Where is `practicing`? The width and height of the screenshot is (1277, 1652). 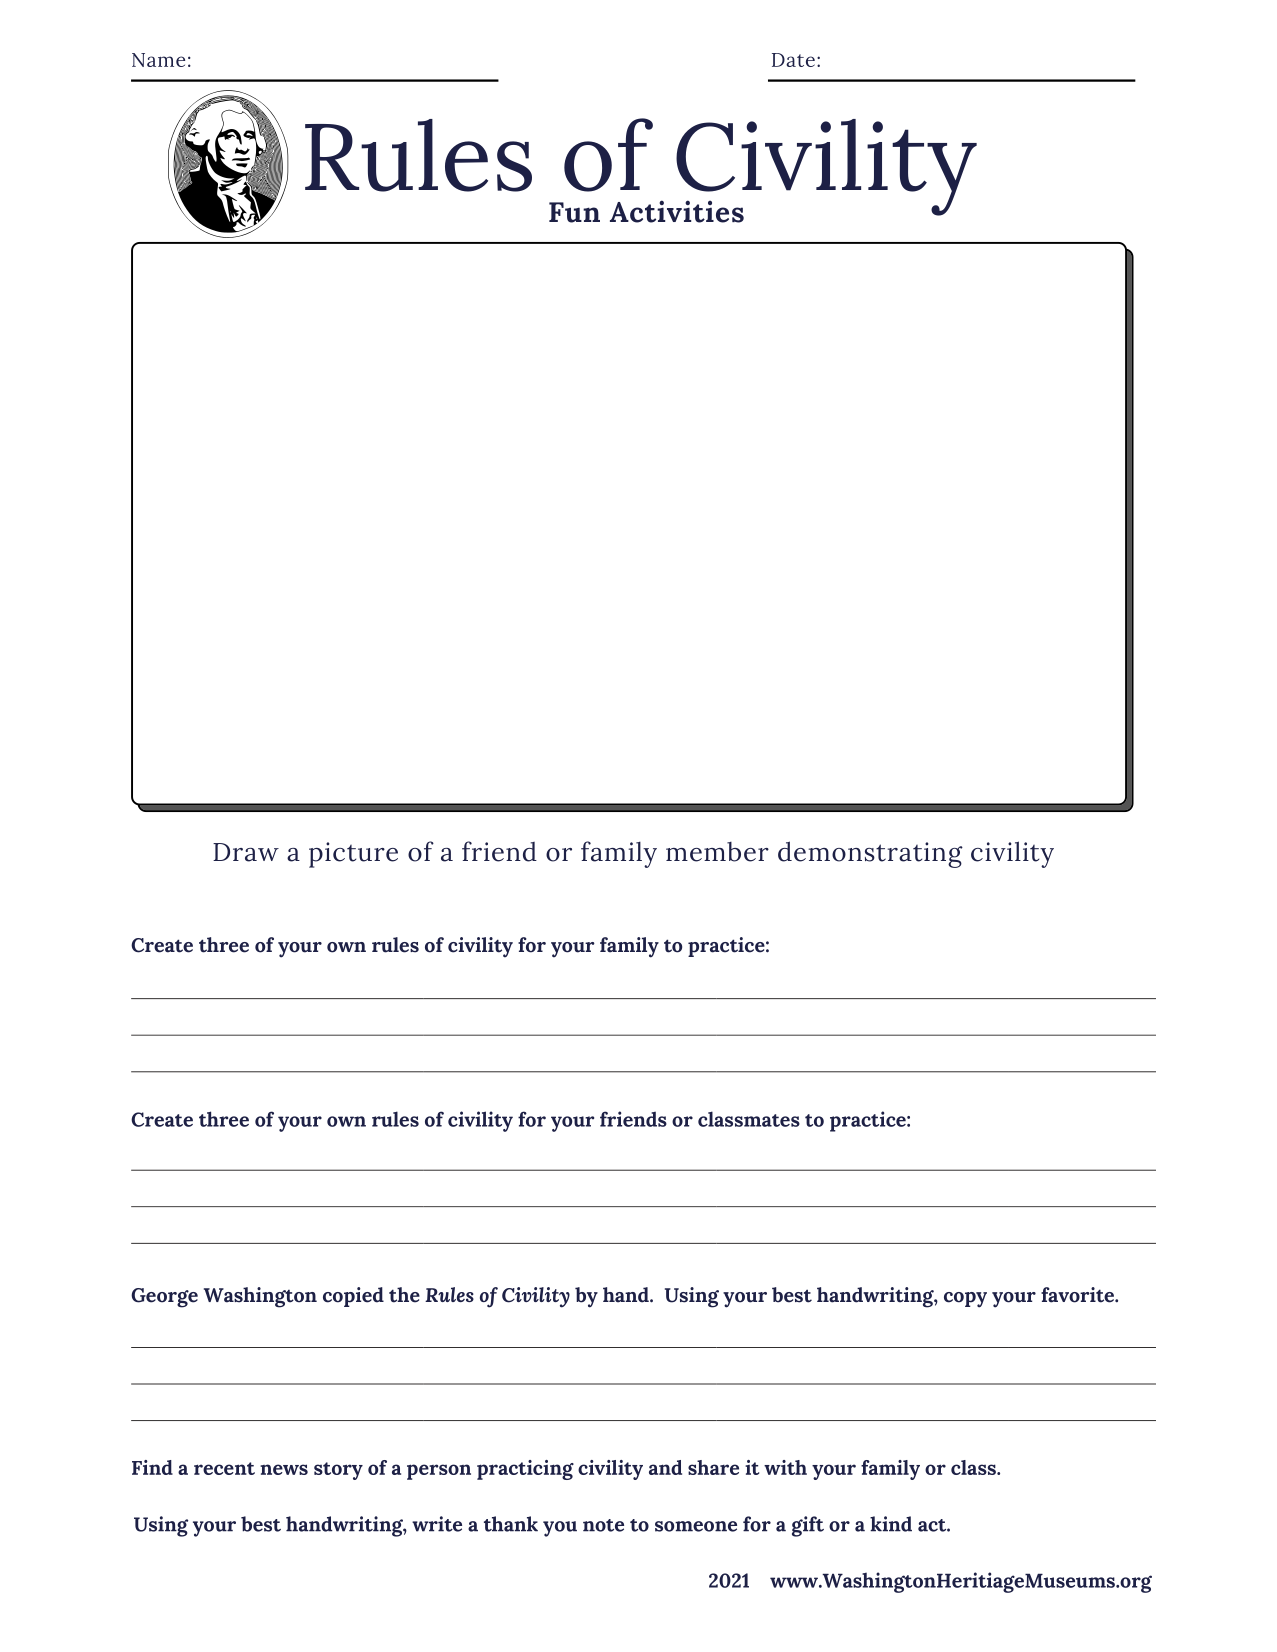 practicing is located at coordinates (525, 1470).
